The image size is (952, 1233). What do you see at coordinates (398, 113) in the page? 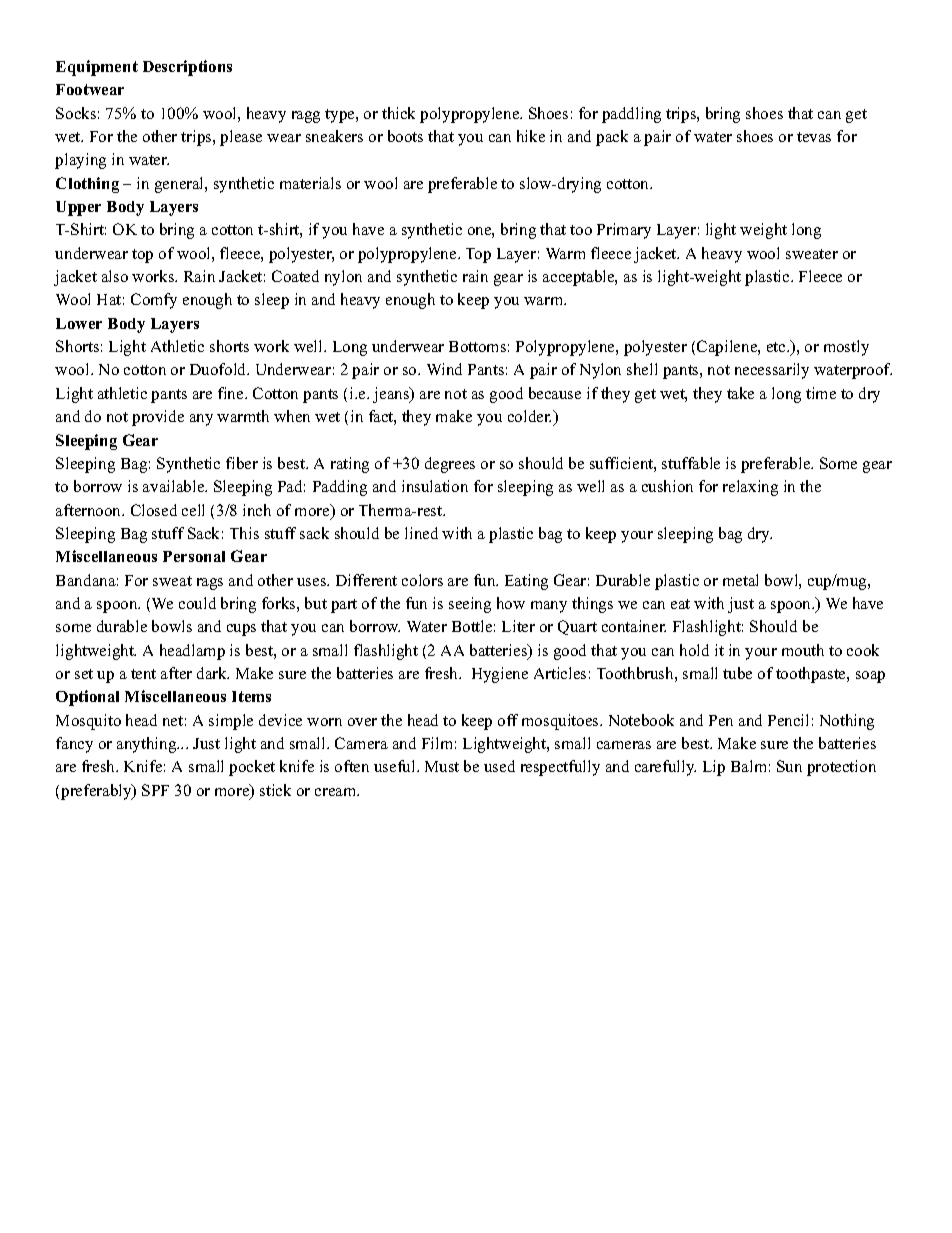
I see `thick` at bounding box center [398, 113].
